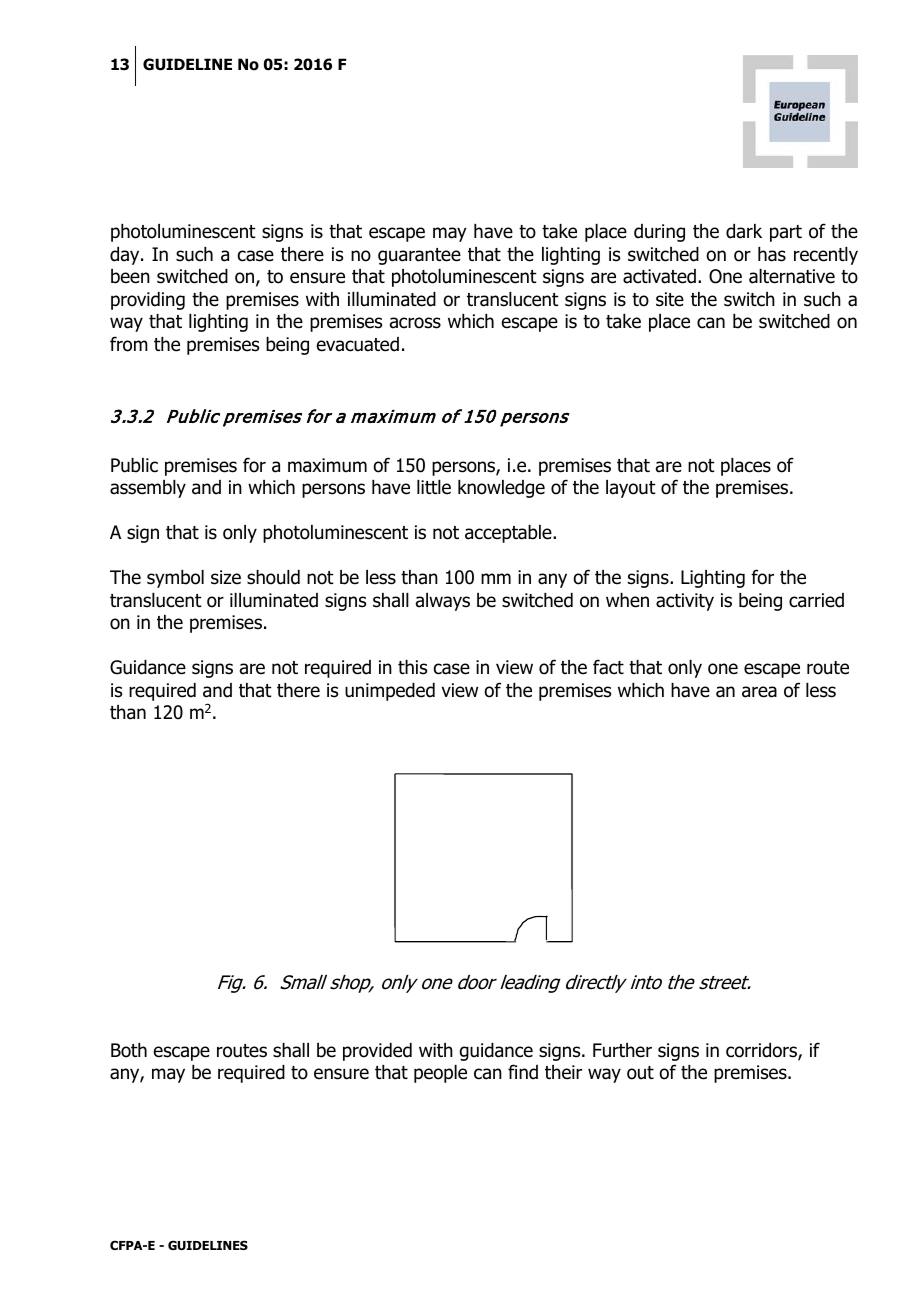  I want to click on Both, so click(129, 1050).
